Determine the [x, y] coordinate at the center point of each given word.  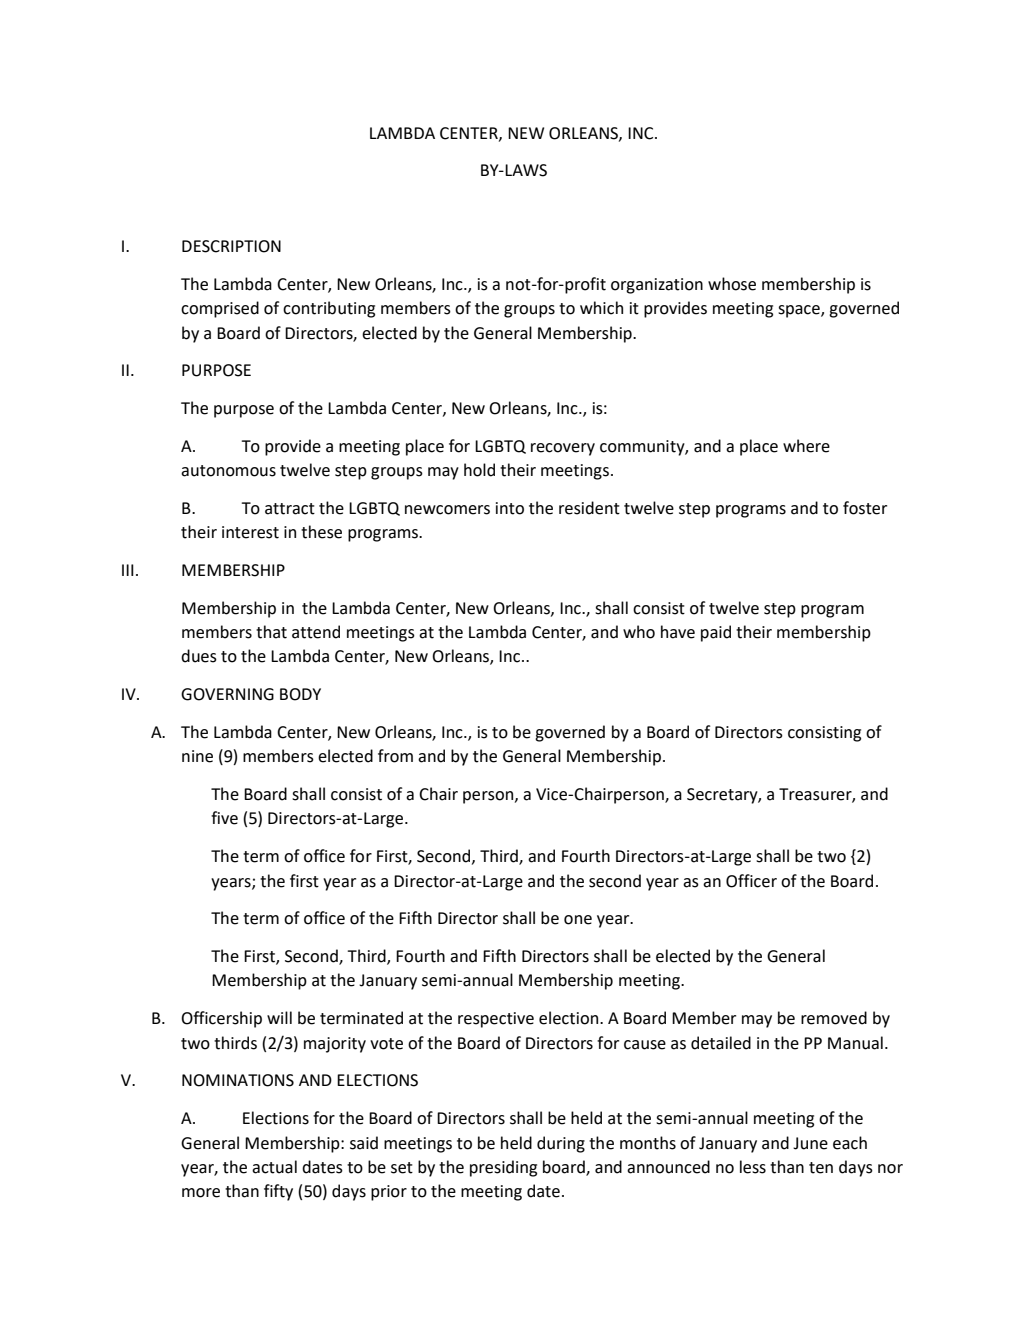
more [201, 1193]
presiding [503, 1168]
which [601, 308]
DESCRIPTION [231, 246]
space [800, 311]
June [810, 1143]
